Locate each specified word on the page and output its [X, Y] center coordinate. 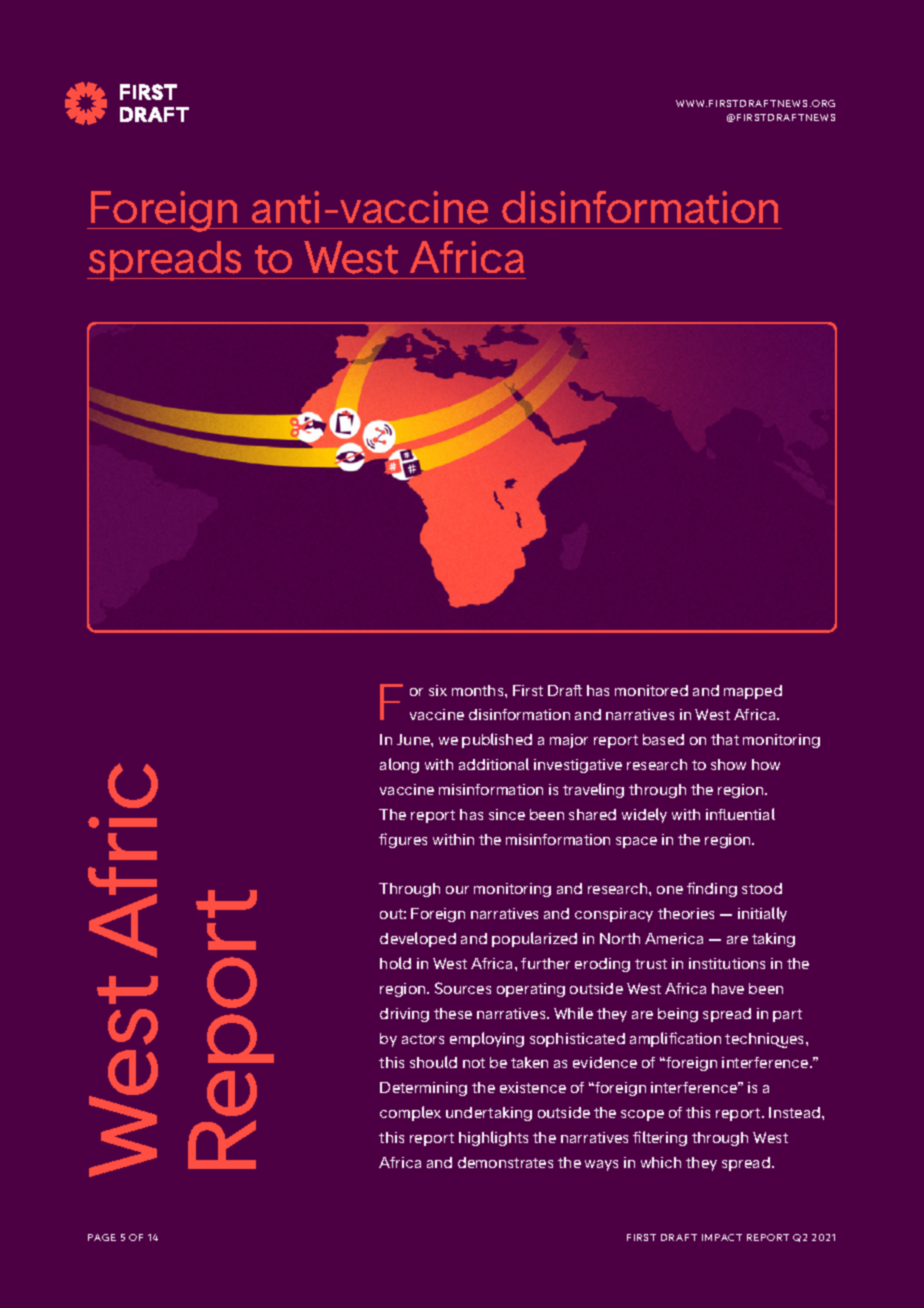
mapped [753, 692]
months [479, 690]
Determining [423, 1089]
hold [395, 963]
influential [740, 814]
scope [642, 1115]
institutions [727, 963]
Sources [463, 988]
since [507, 814]
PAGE [102, 1237]
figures [403, 840]
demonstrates [505, 1162]
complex [410, 1113]
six [438, 690]
